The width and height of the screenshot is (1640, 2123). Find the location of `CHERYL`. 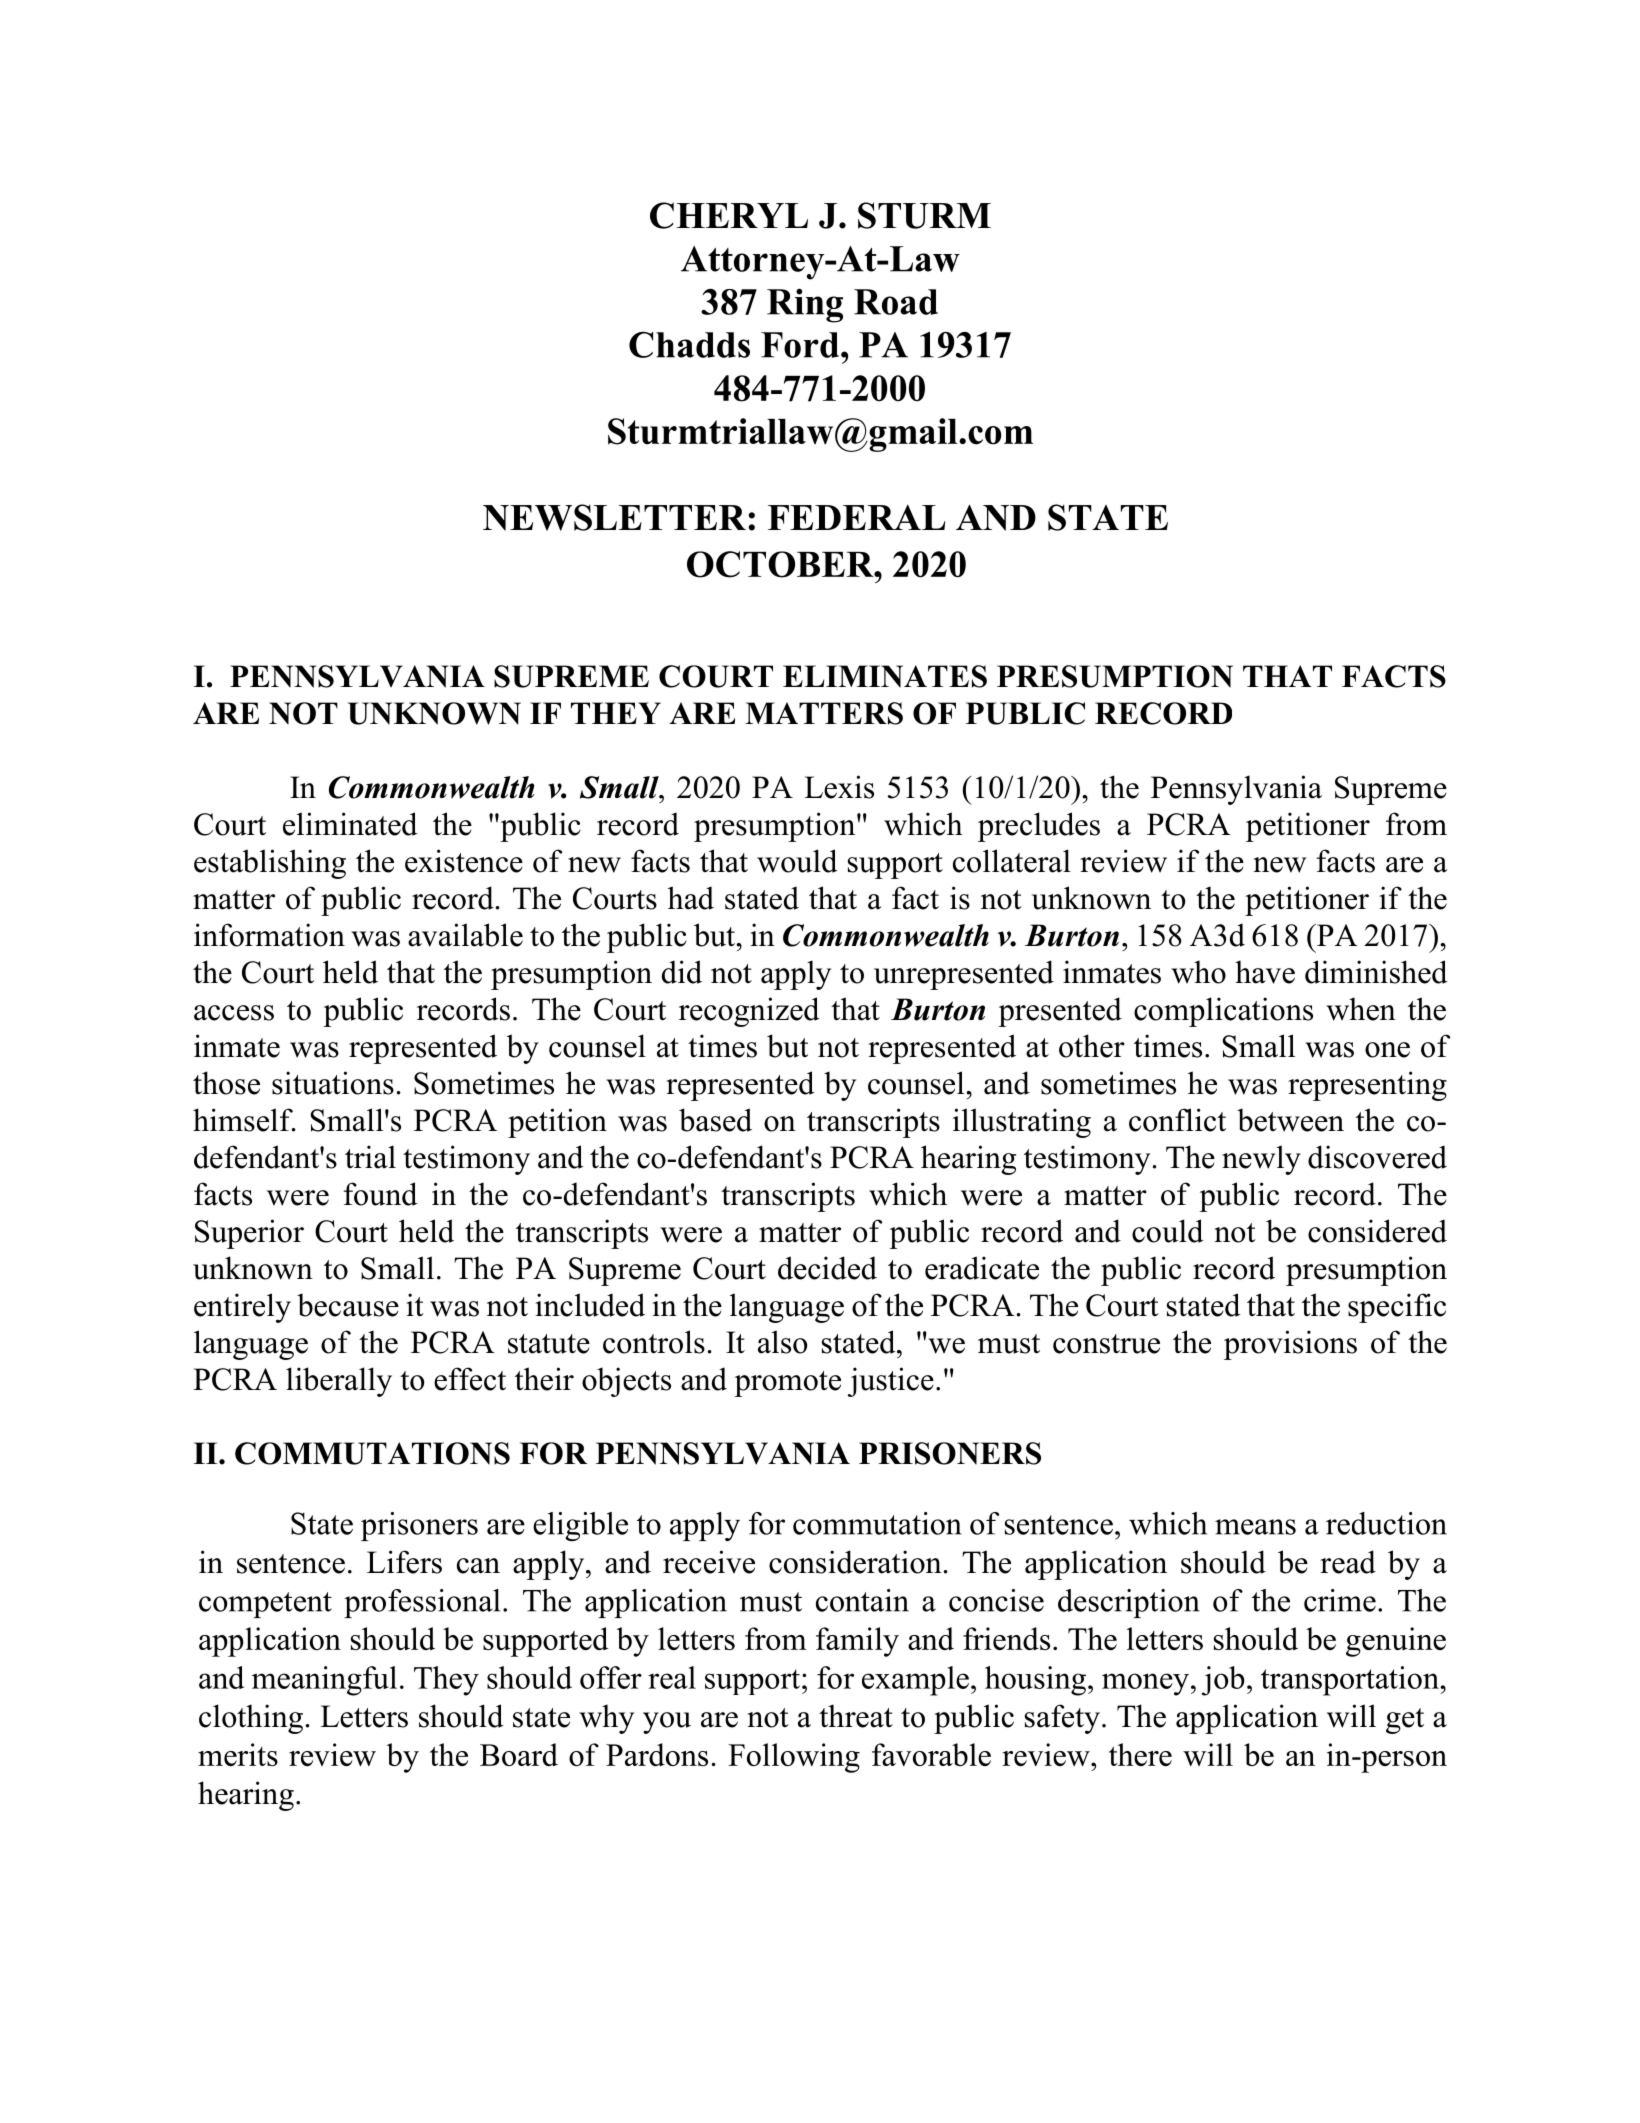

CHERYL is located at coordinates (729, 215).
